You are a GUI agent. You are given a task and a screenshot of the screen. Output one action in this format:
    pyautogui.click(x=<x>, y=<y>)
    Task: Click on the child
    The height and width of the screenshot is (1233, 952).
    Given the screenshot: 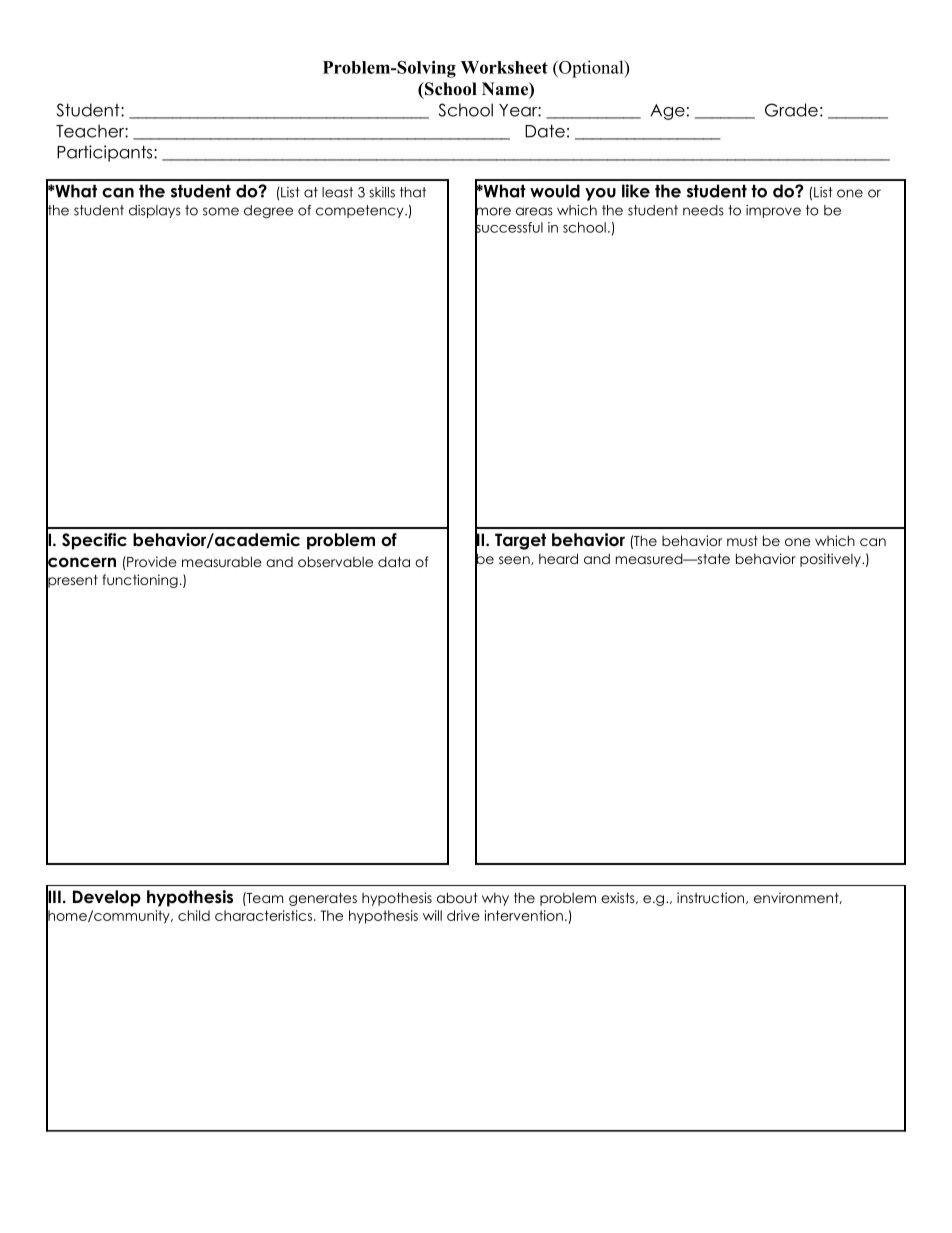 What is the action you would take?
    pyautogui.click(x=194, y=915)
